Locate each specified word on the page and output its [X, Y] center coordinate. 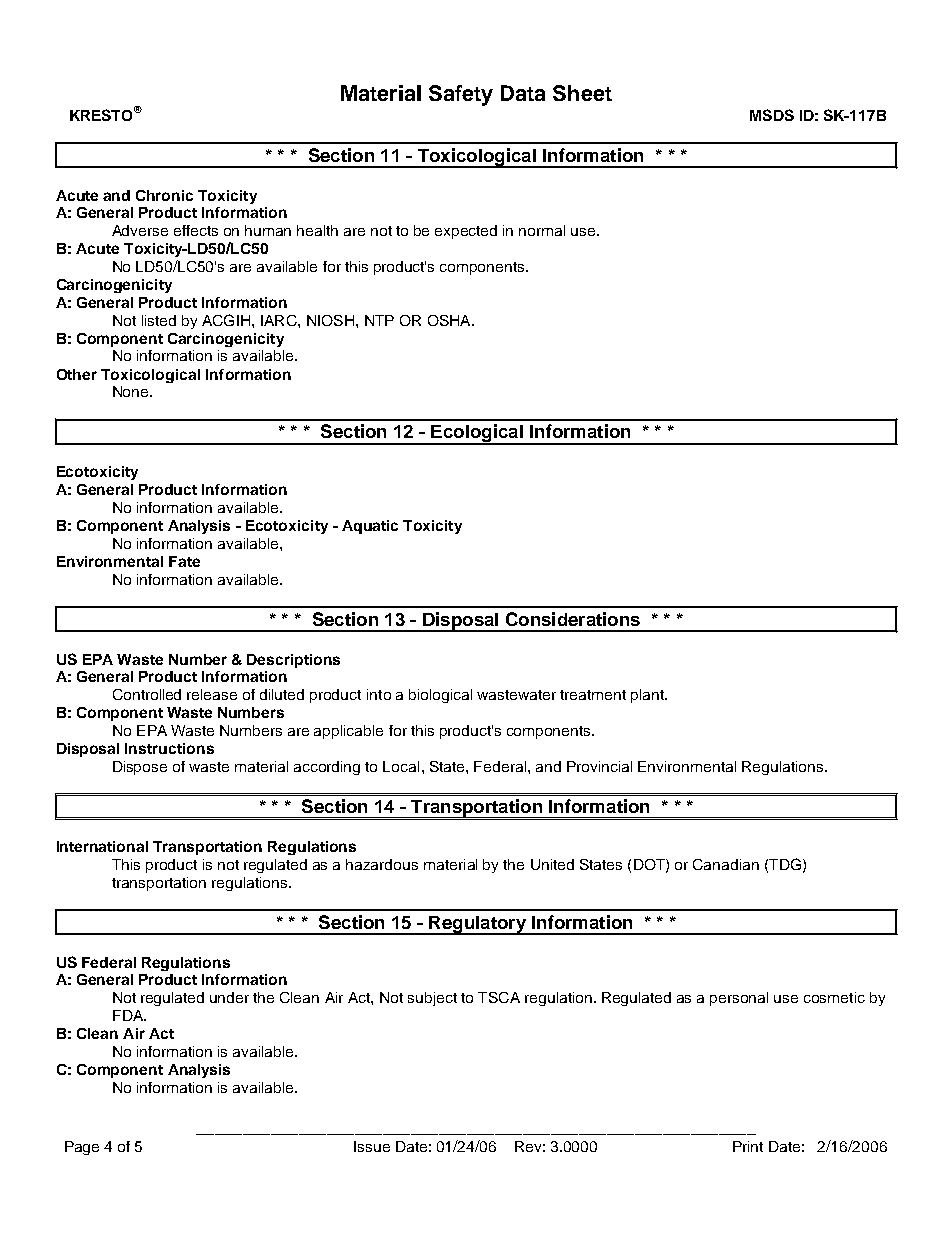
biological [440, 696]
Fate [184, 561]
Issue [372, 1146]
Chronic [164, 195]
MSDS [772, 115]
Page [82, 1148]
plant [649, 696]
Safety [461, 95]
